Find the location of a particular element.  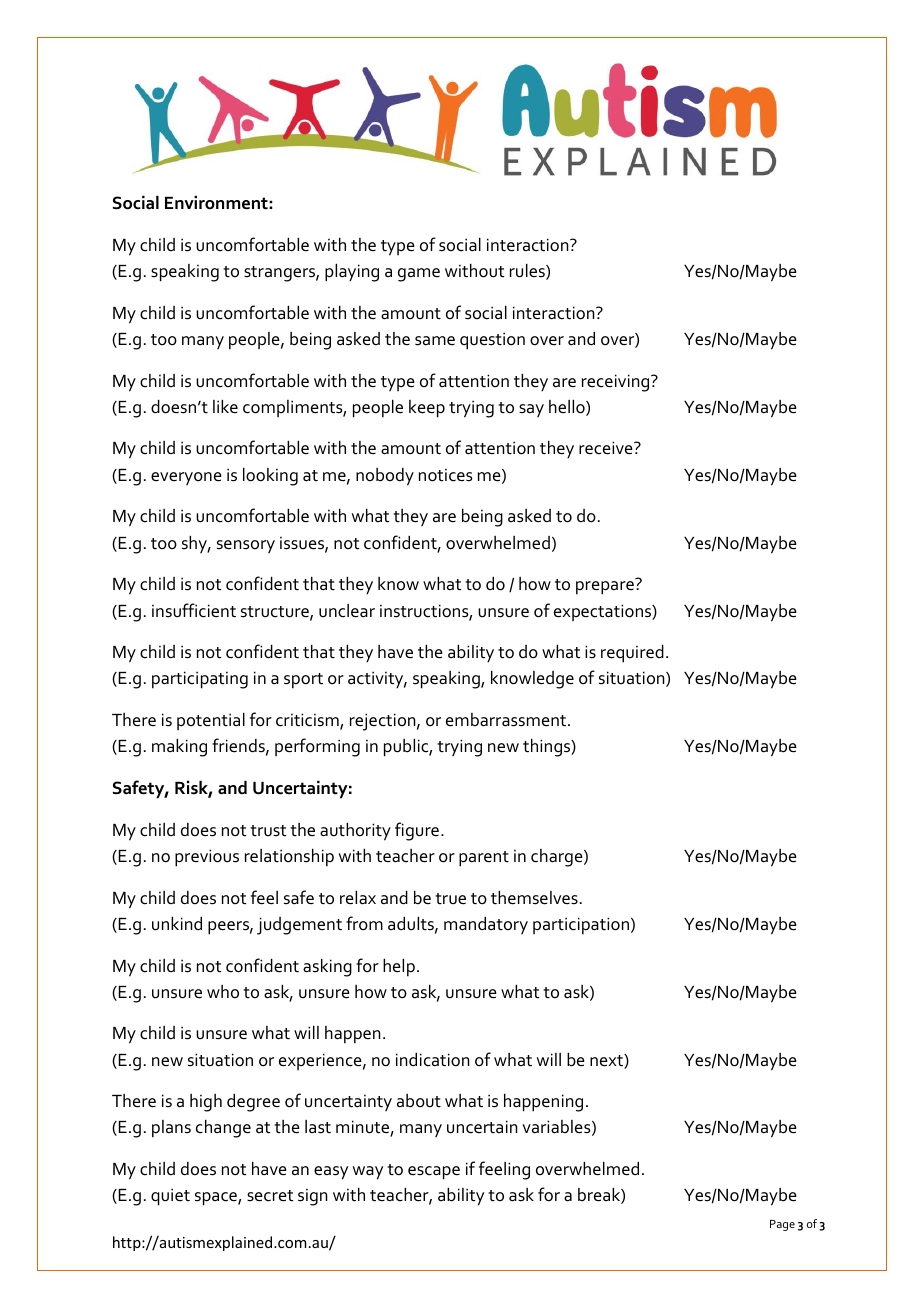

receiving is located at coordinates (617, 383).
